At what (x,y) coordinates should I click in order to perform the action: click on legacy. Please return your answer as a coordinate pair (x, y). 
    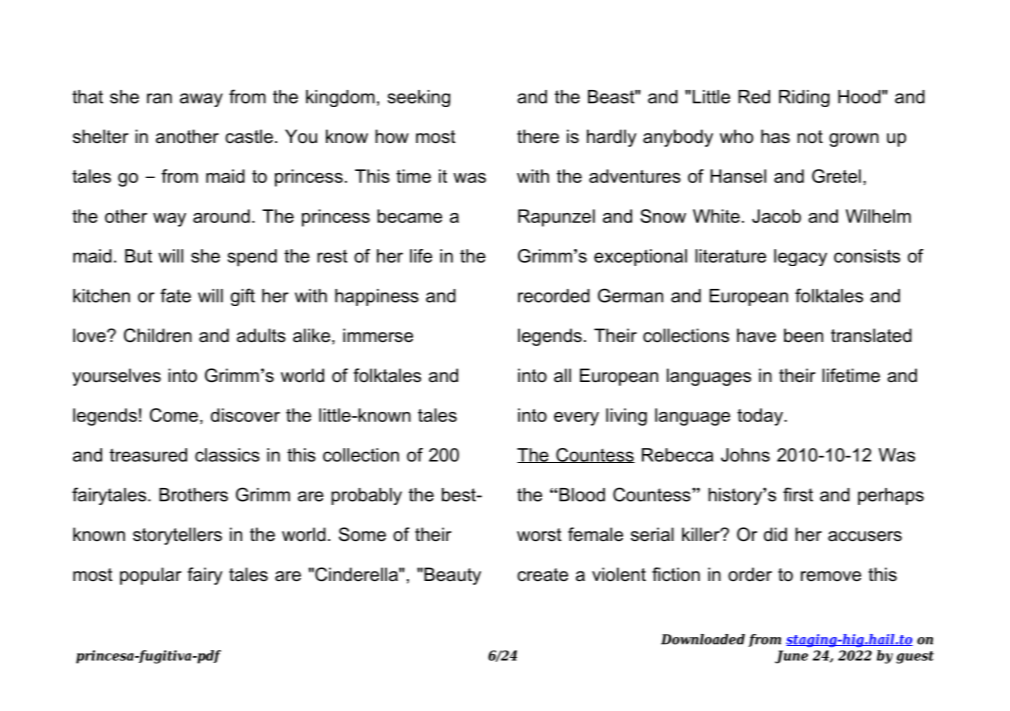
    Looking at the image, I should click on (800, 257).
